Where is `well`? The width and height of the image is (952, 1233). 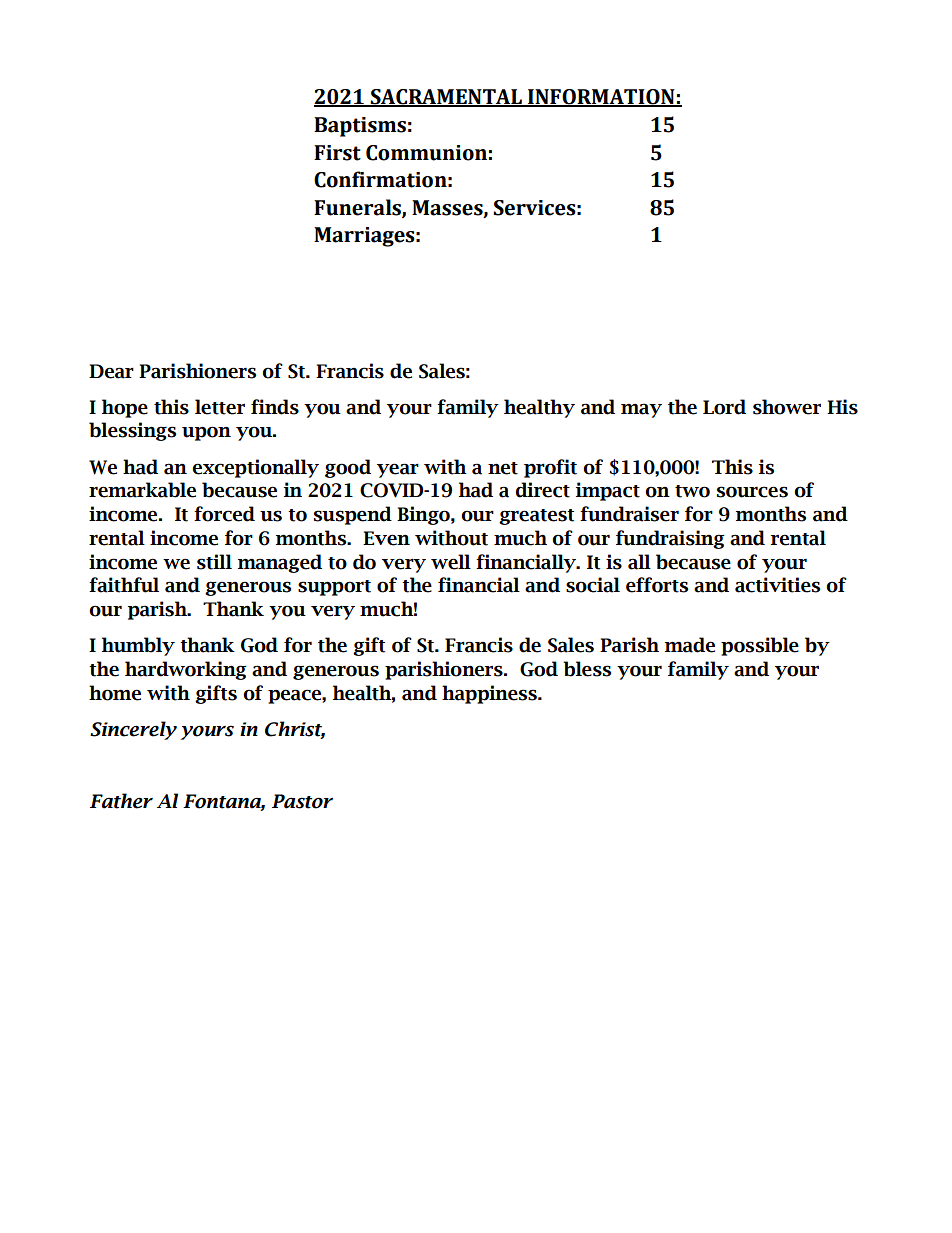
well is located at coordinates (451, 562).
